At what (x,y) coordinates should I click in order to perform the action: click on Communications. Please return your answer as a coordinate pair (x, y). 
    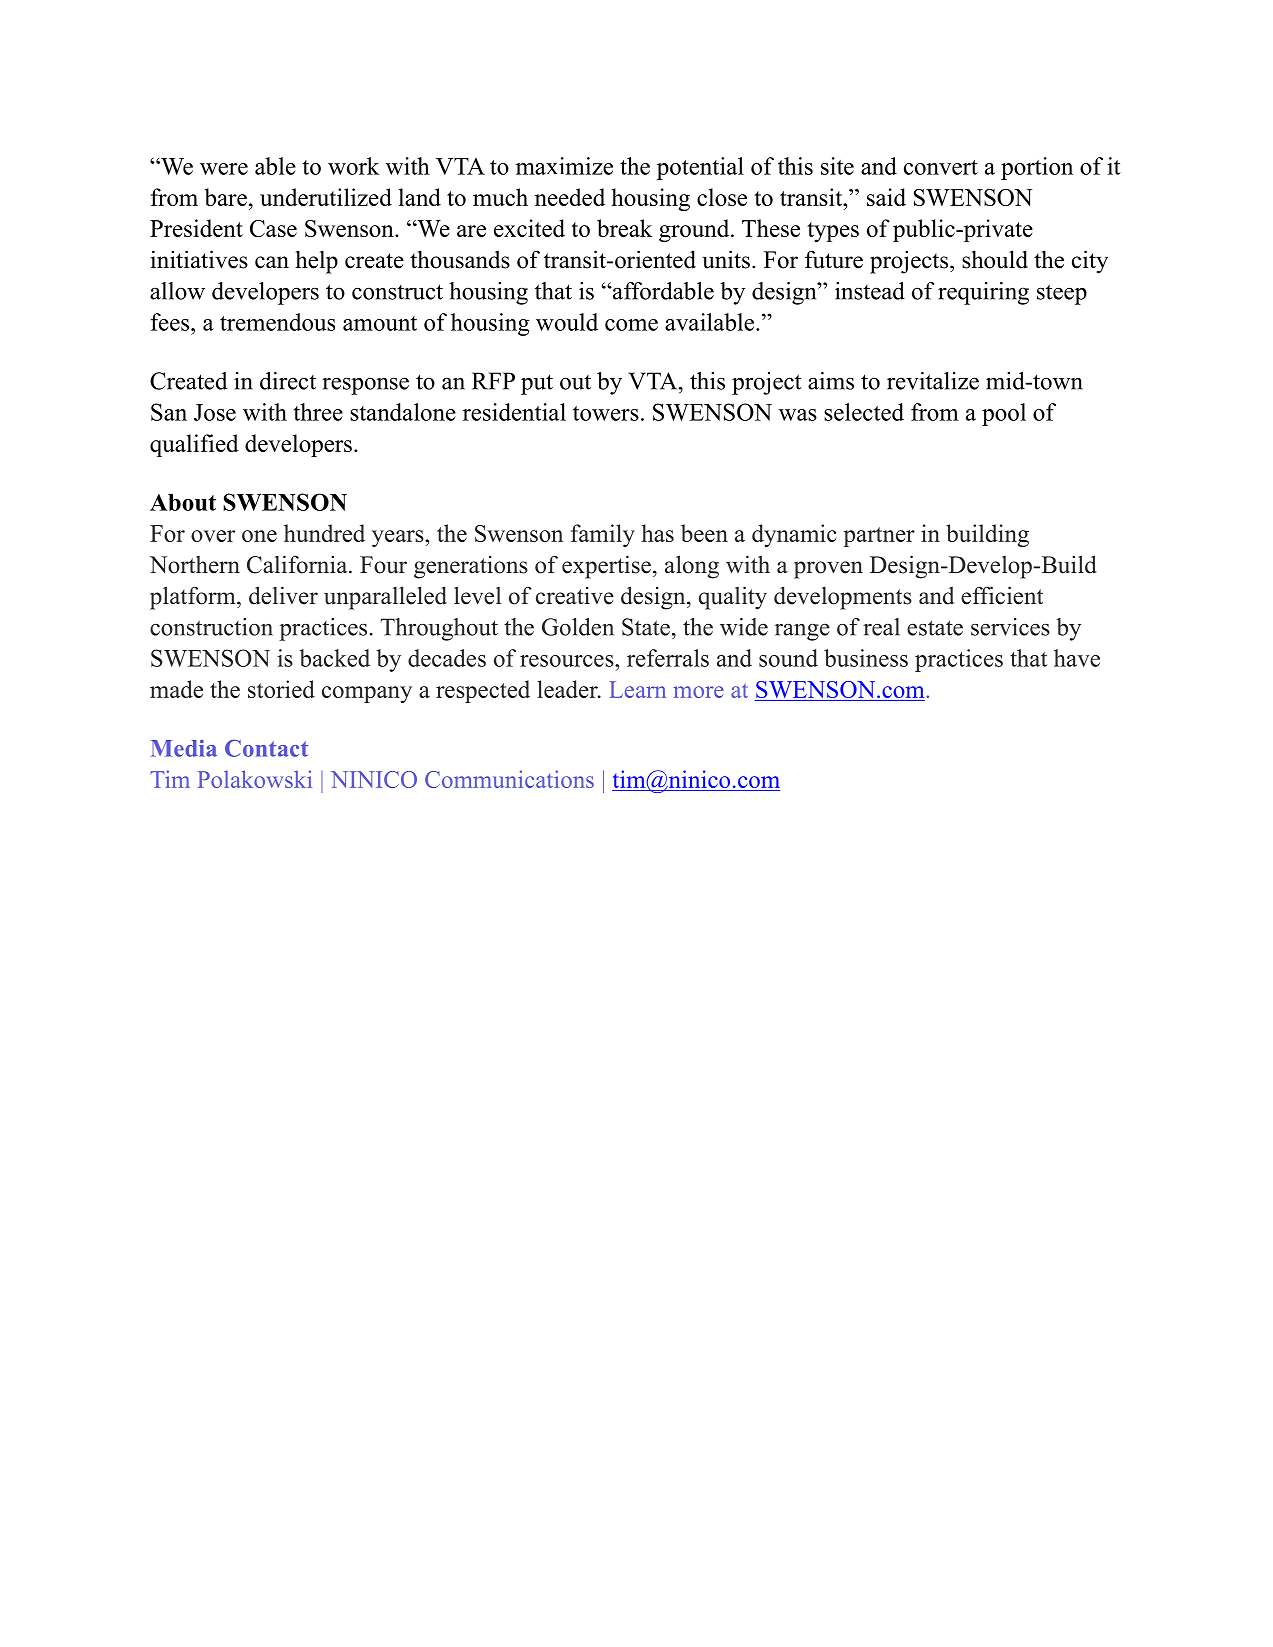
    Looking at the image, I should click on (509, 779).
